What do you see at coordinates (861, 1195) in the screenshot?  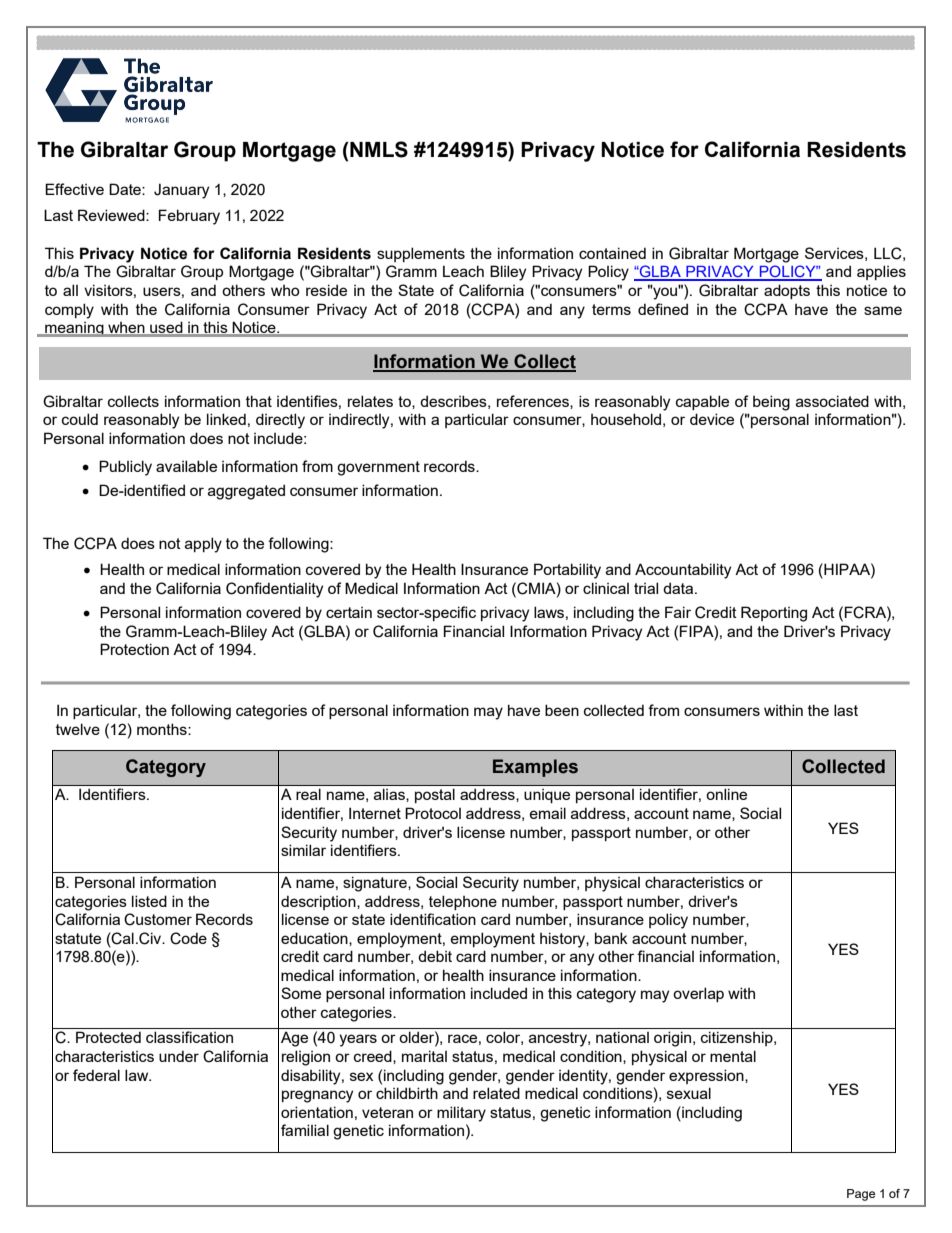 I see `Page` at bounding box center [861, 1195].
